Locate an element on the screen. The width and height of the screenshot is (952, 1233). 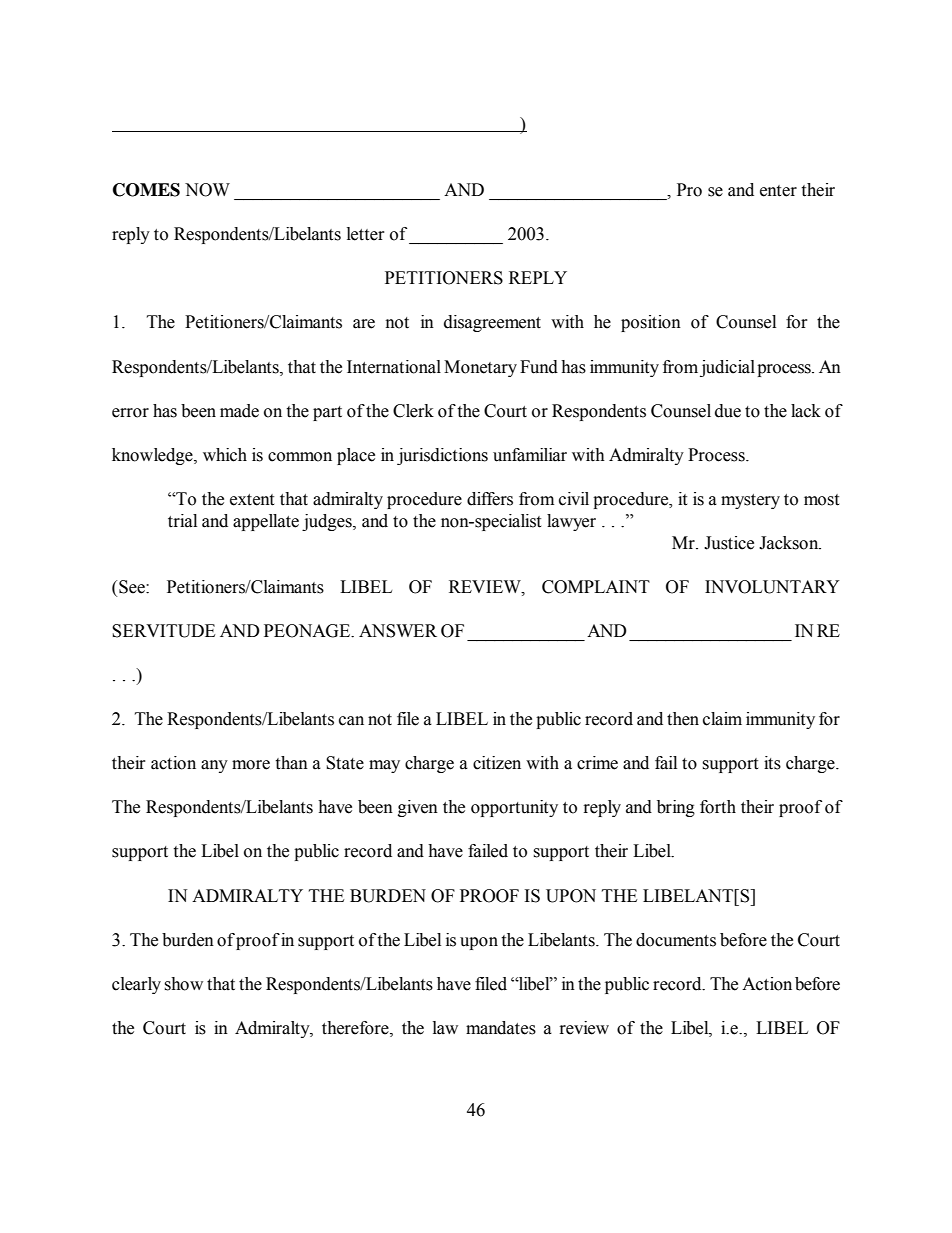
its is located at coordinates (772, 763).
